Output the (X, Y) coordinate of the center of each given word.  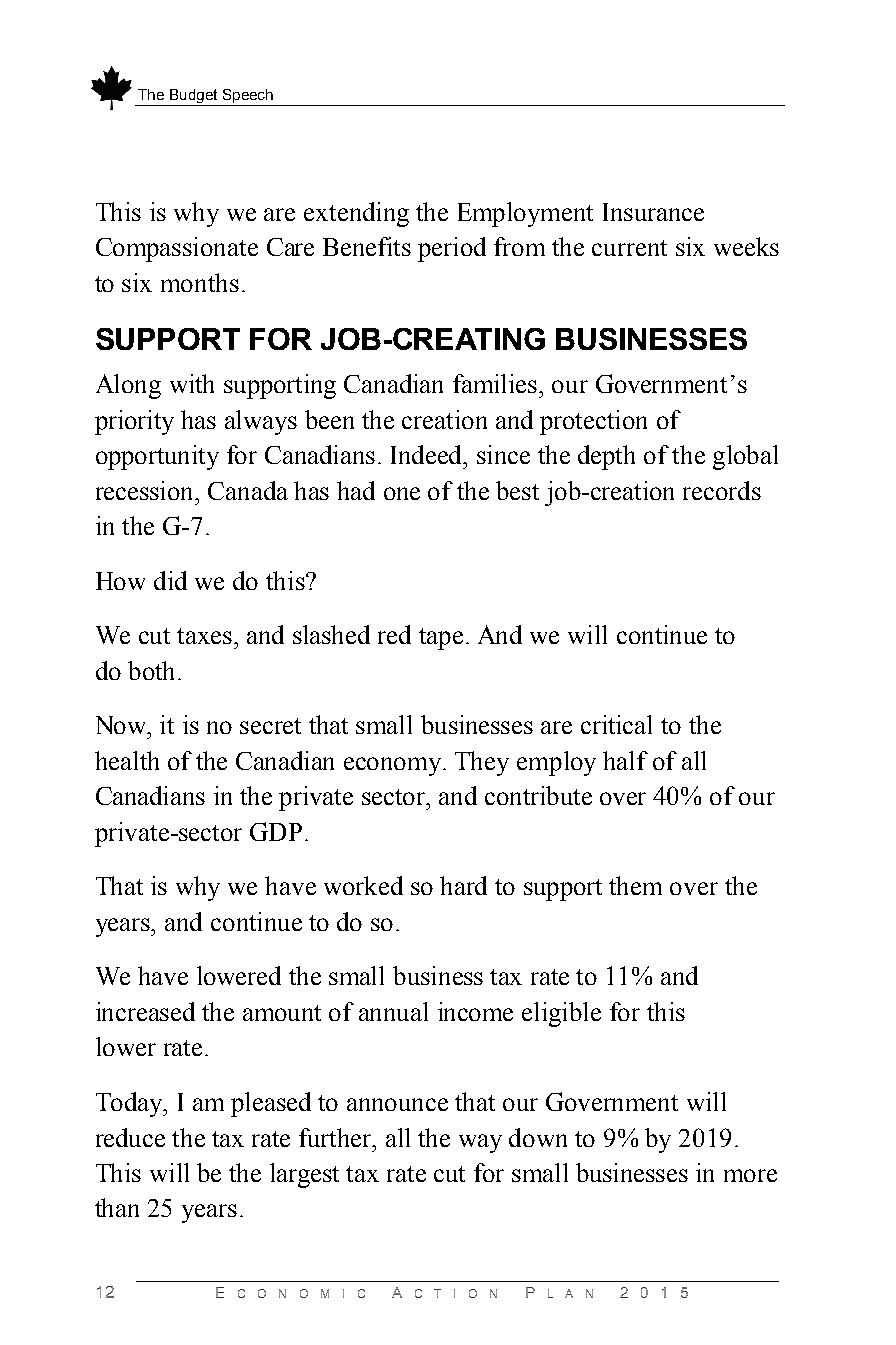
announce (397, 1104)
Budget (194, 97)
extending (356, 214)
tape (441, 639)
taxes (206, 636)
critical (616, 724)
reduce (130, 1137)
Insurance (653, 212)
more (750, 1175)
